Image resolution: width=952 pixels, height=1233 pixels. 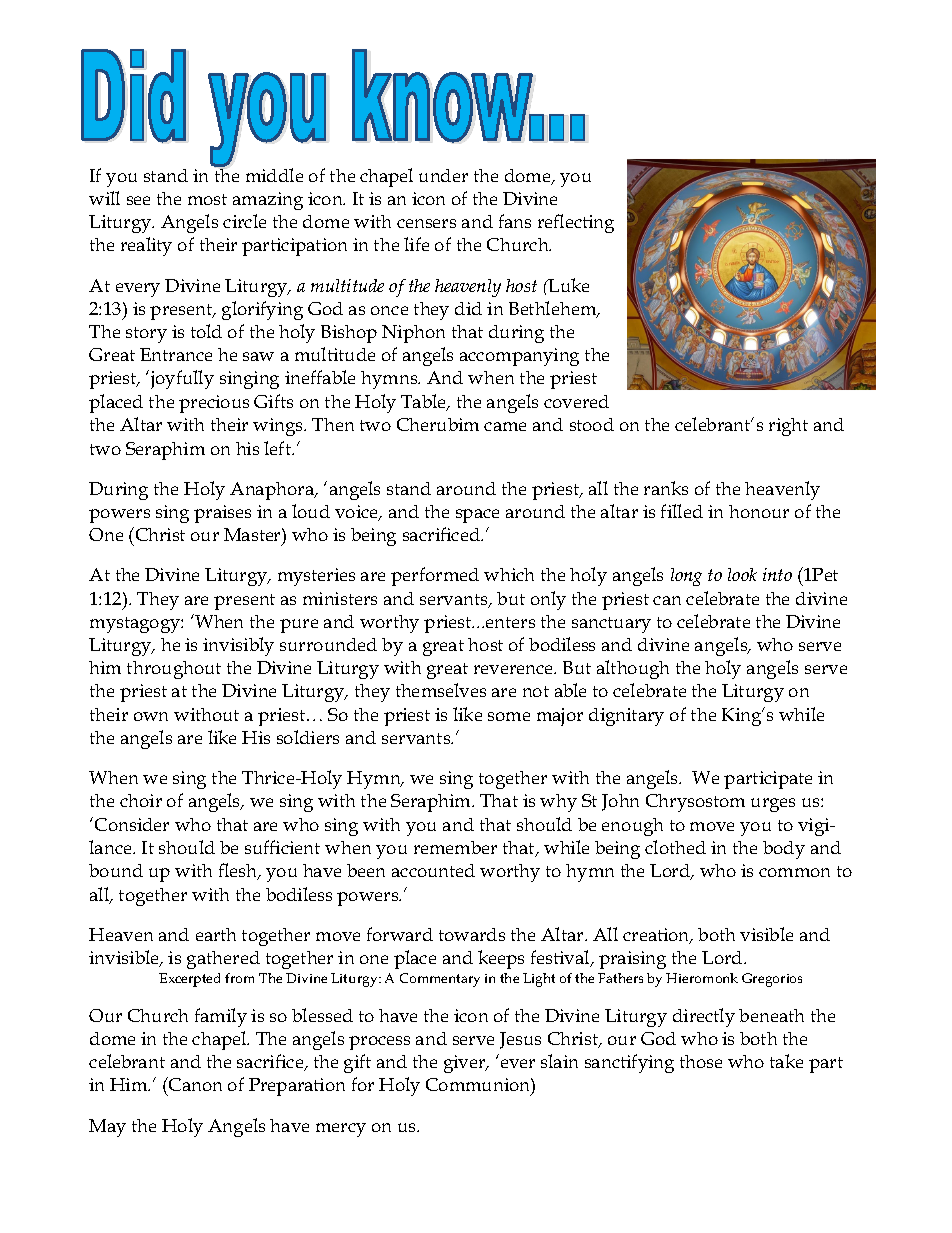 What do you see at coordinates (194, 1084) in the page?
I see `Canon` at bounding box center [194, 1084].
